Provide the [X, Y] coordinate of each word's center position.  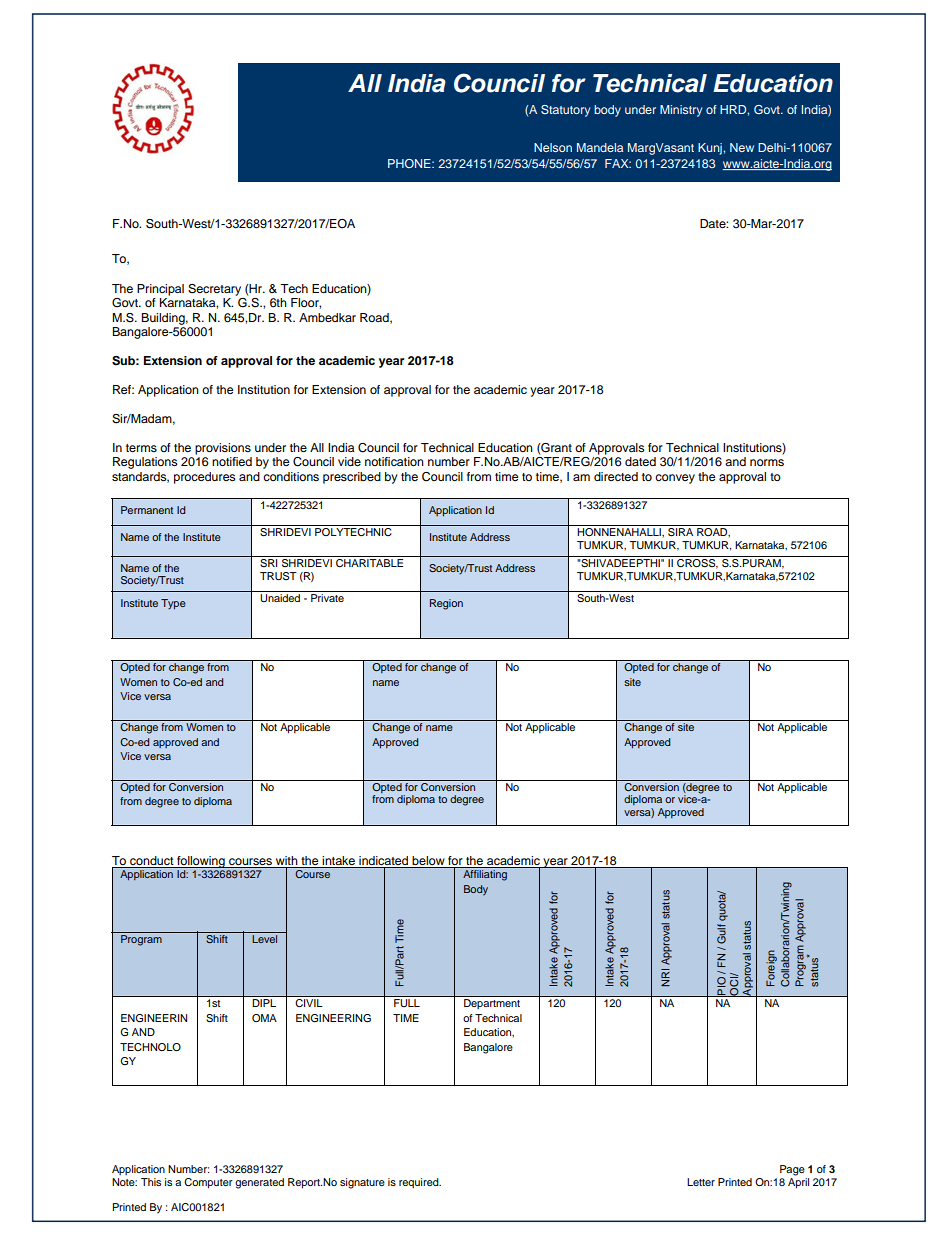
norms [767, 462]
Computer [208, 1183]
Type [173, 604]
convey [675, 479]
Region [446, 604]
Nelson [553, 147]
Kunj [711, 149]
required [420, 1183]
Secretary [214, 290]
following [201, 862]
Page [792, 1170]
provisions [223, 449]
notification [394, 461]
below [428, 860]
